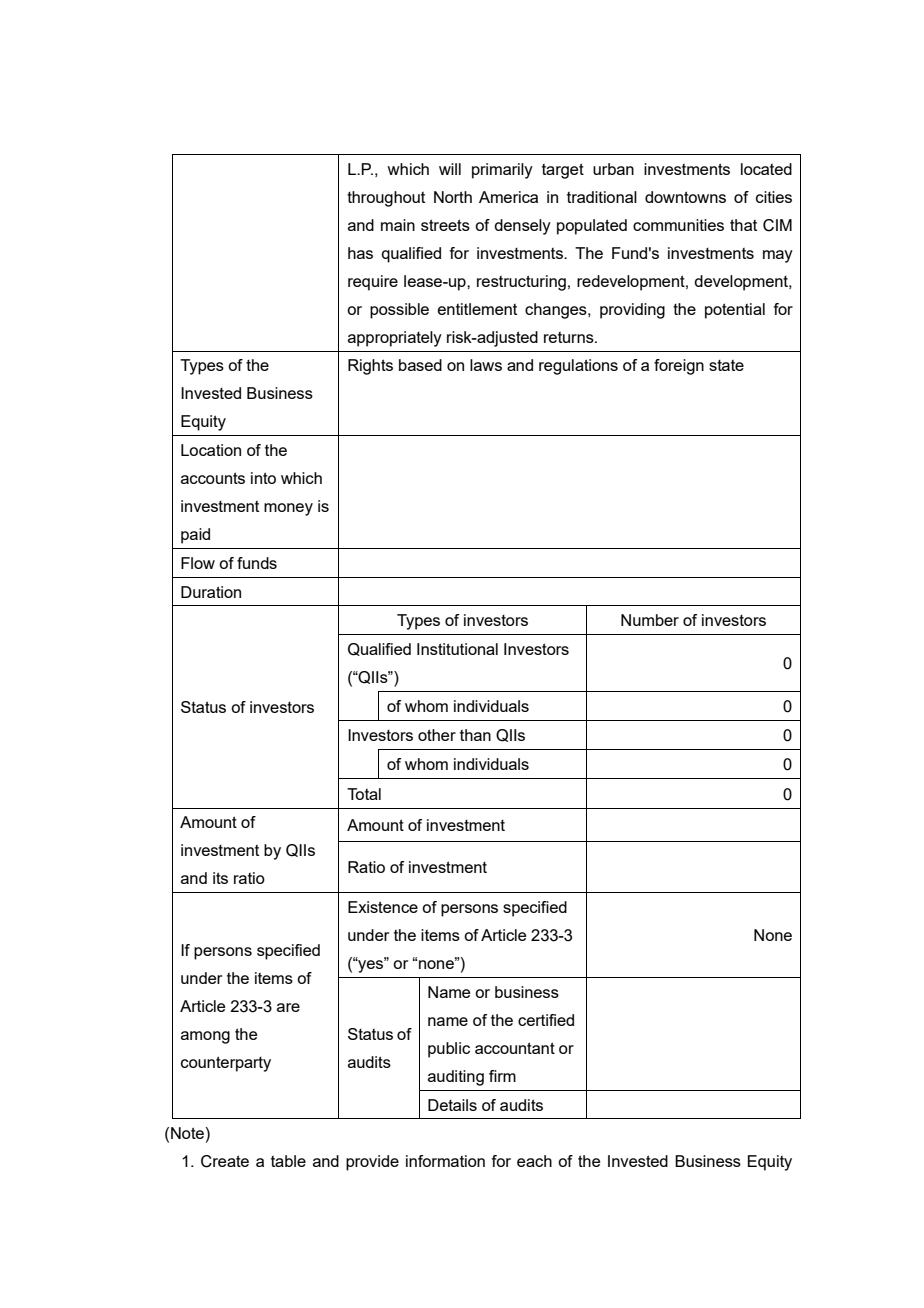 This page has width=924, height=1308. I want to click on table, so click(288, 1161).
